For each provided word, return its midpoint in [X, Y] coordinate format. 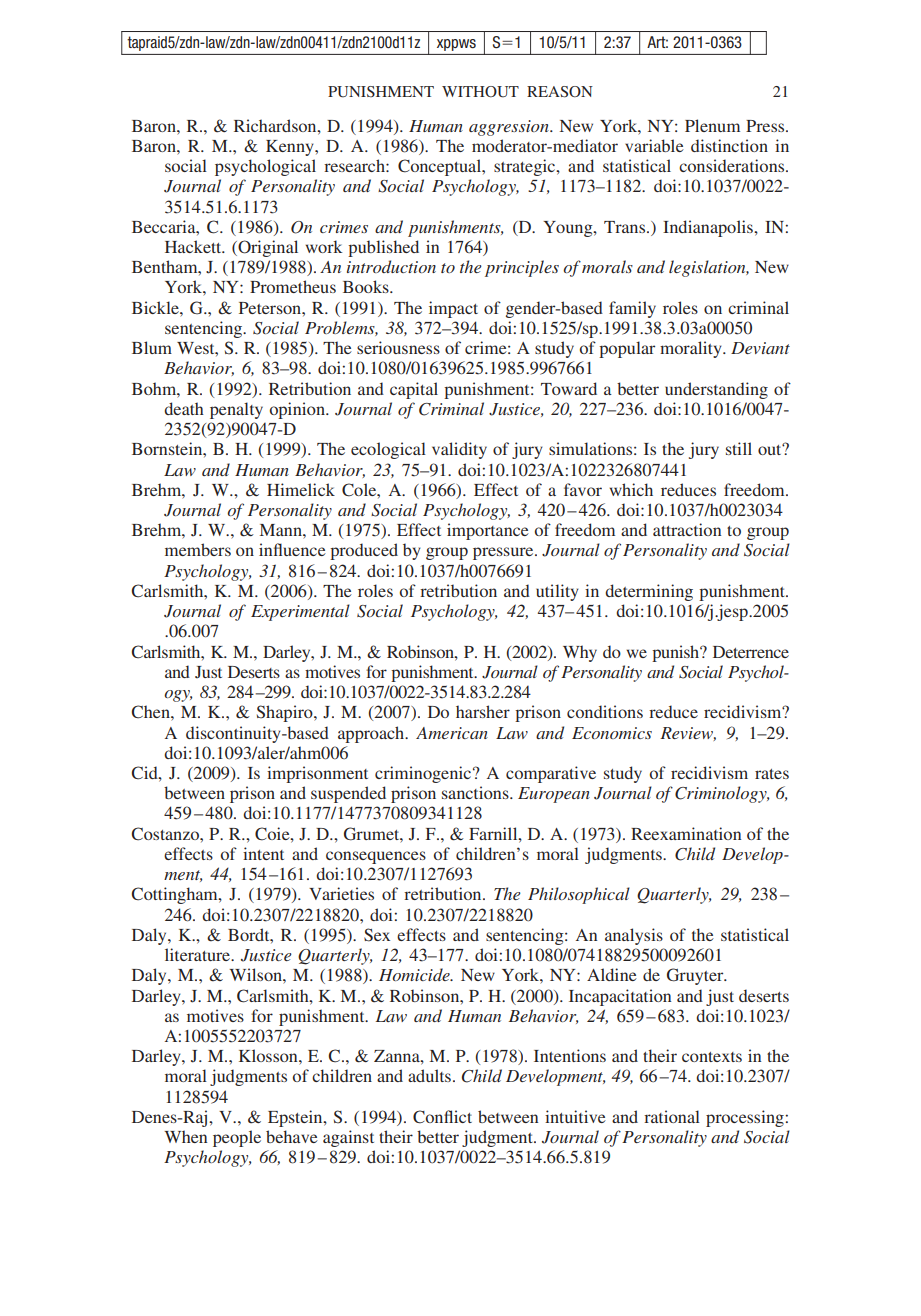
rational [672, 1116]
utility [557, 592]
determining [649, 592]
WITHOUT [480, 92]
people [237, 1138]
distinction [729, 145]
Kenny [291, 148]
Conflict [442, 1117]
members [198, 549]
